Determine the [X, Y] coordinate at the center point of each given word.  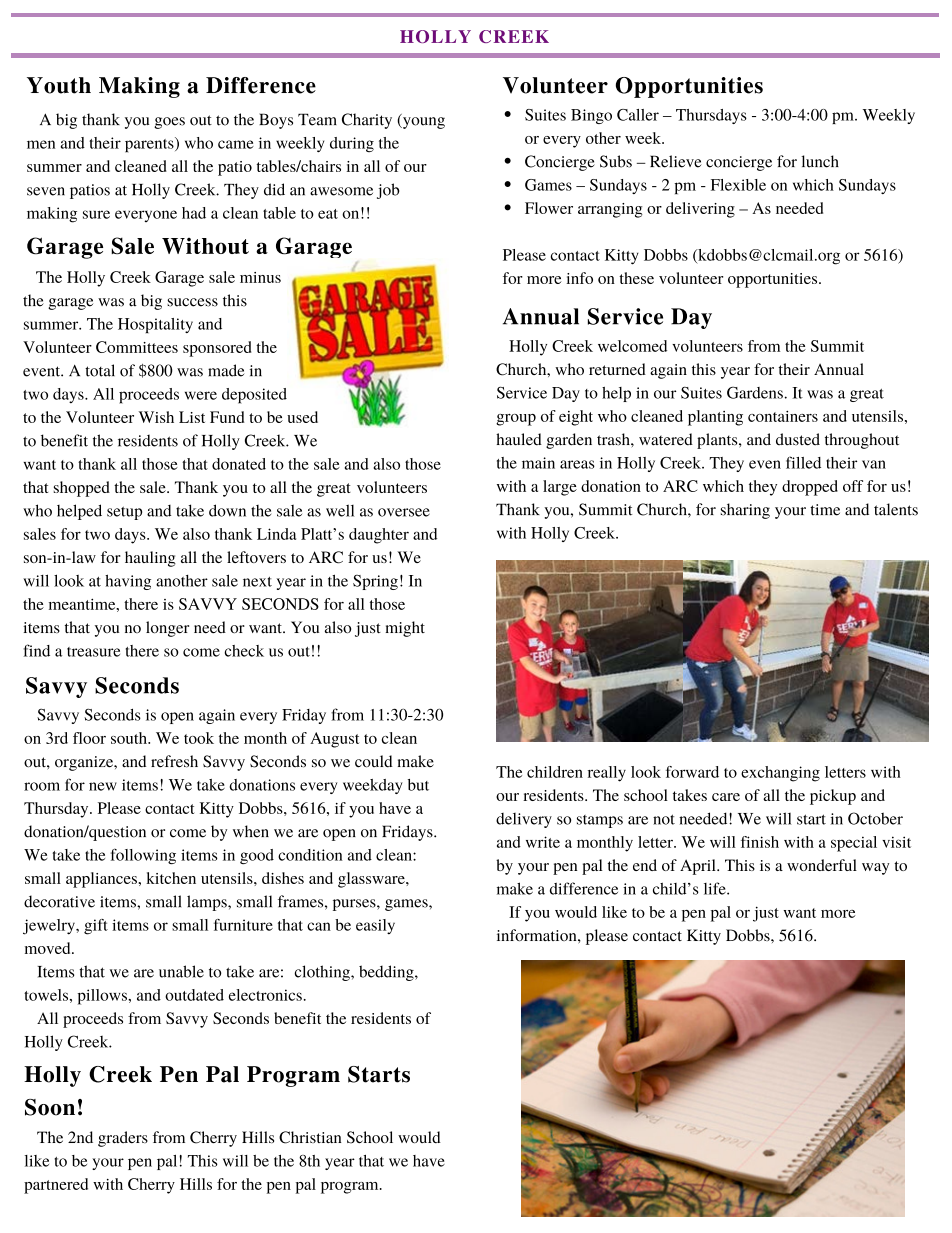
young [422, 122]
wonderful [822, 865]
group [516, 420]
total [100, 370]
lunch [820, 161]
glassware [372, 880]
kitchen [171, 878]
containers [783, 416]
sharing [745, 511]
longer [167, 629]
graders [123, 1139]
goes [169, 123]
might [405, 629]
